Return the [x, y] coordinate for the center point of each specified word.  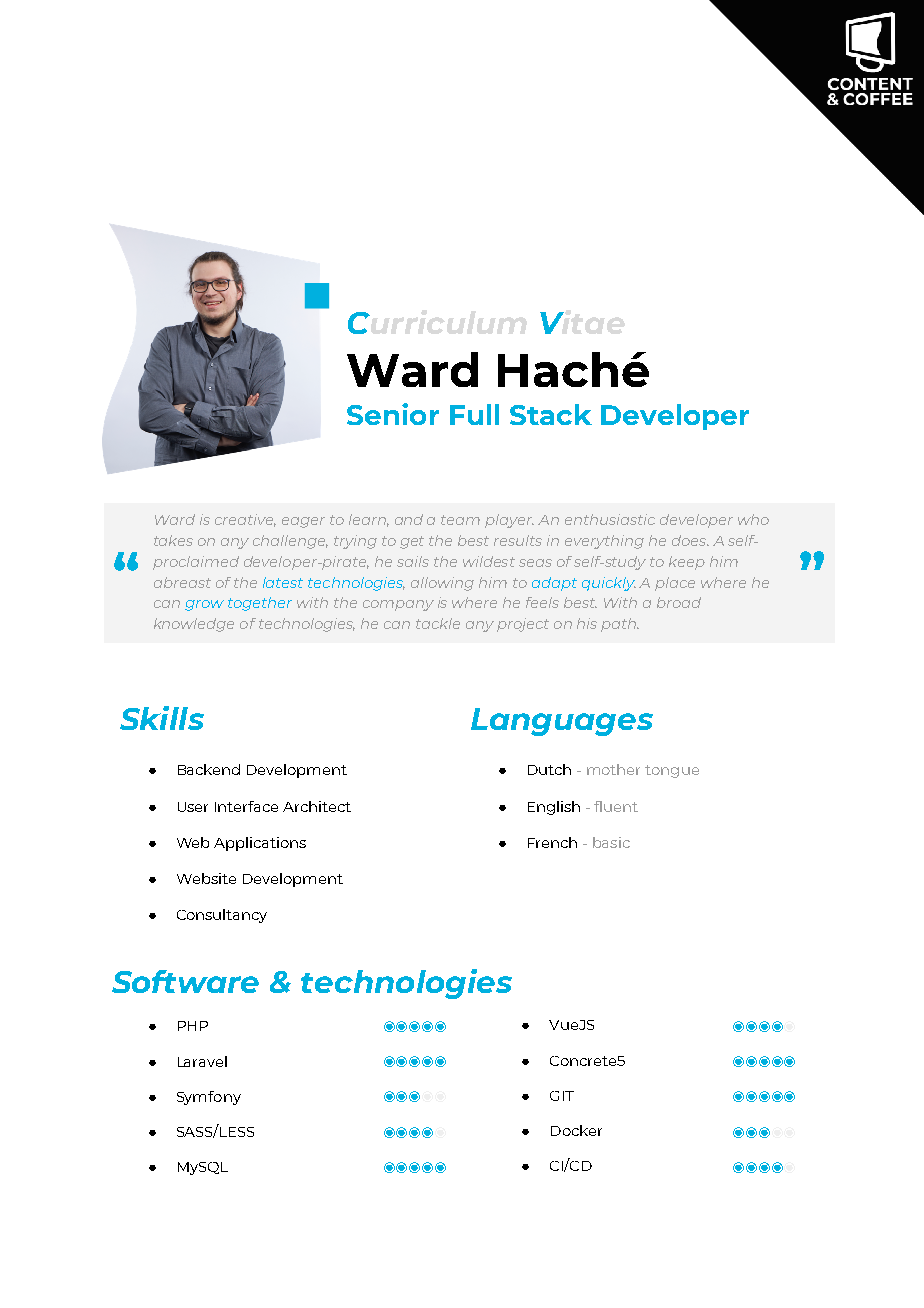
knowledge [194, 625]
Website [206, 878]
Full [474, 414]
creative [245, 520]
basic [611, 842]
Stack [551, 414]
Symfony [209, 1098]
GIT [562, 1096]
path [620, 625]
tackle [438, 623]
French [552, 842]
